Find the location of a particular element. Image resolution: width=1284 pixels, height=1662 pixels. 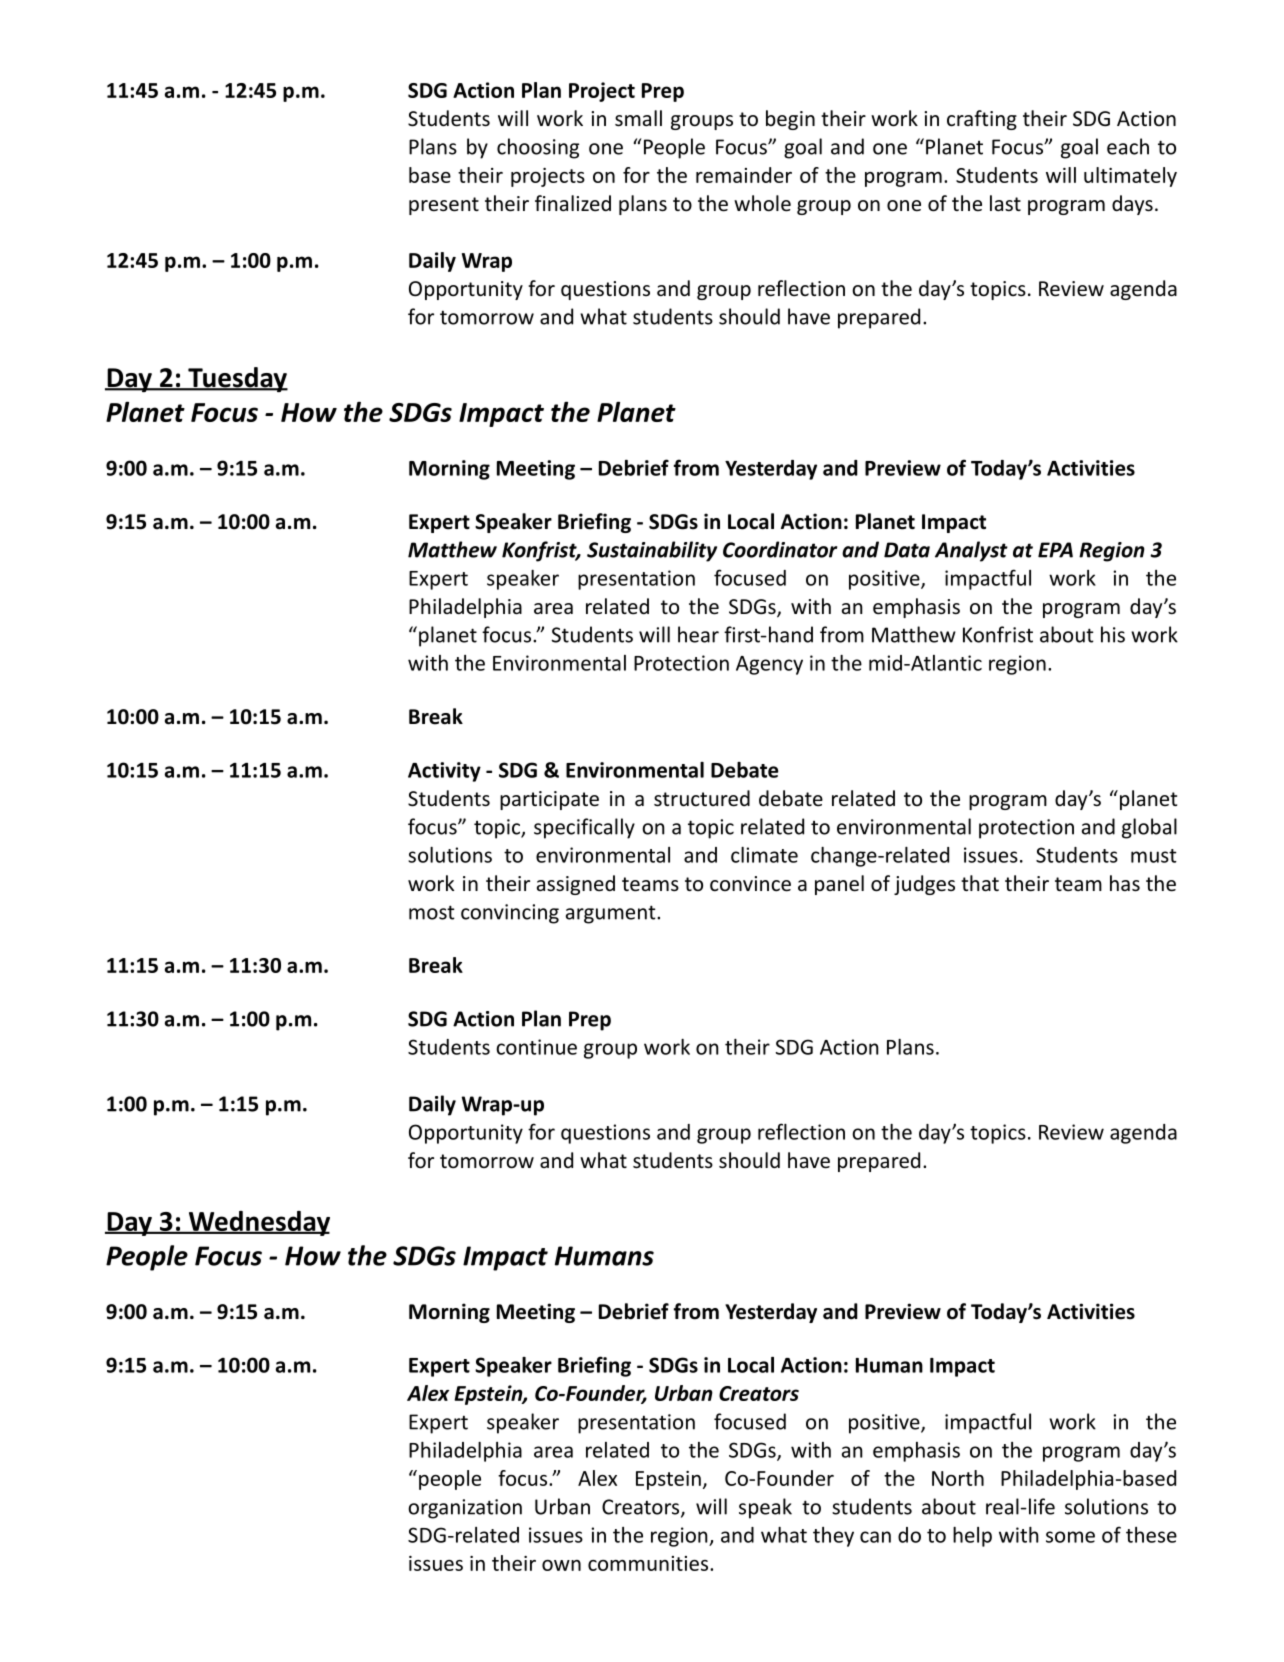

continue is located at coordinates (536, 1047).
